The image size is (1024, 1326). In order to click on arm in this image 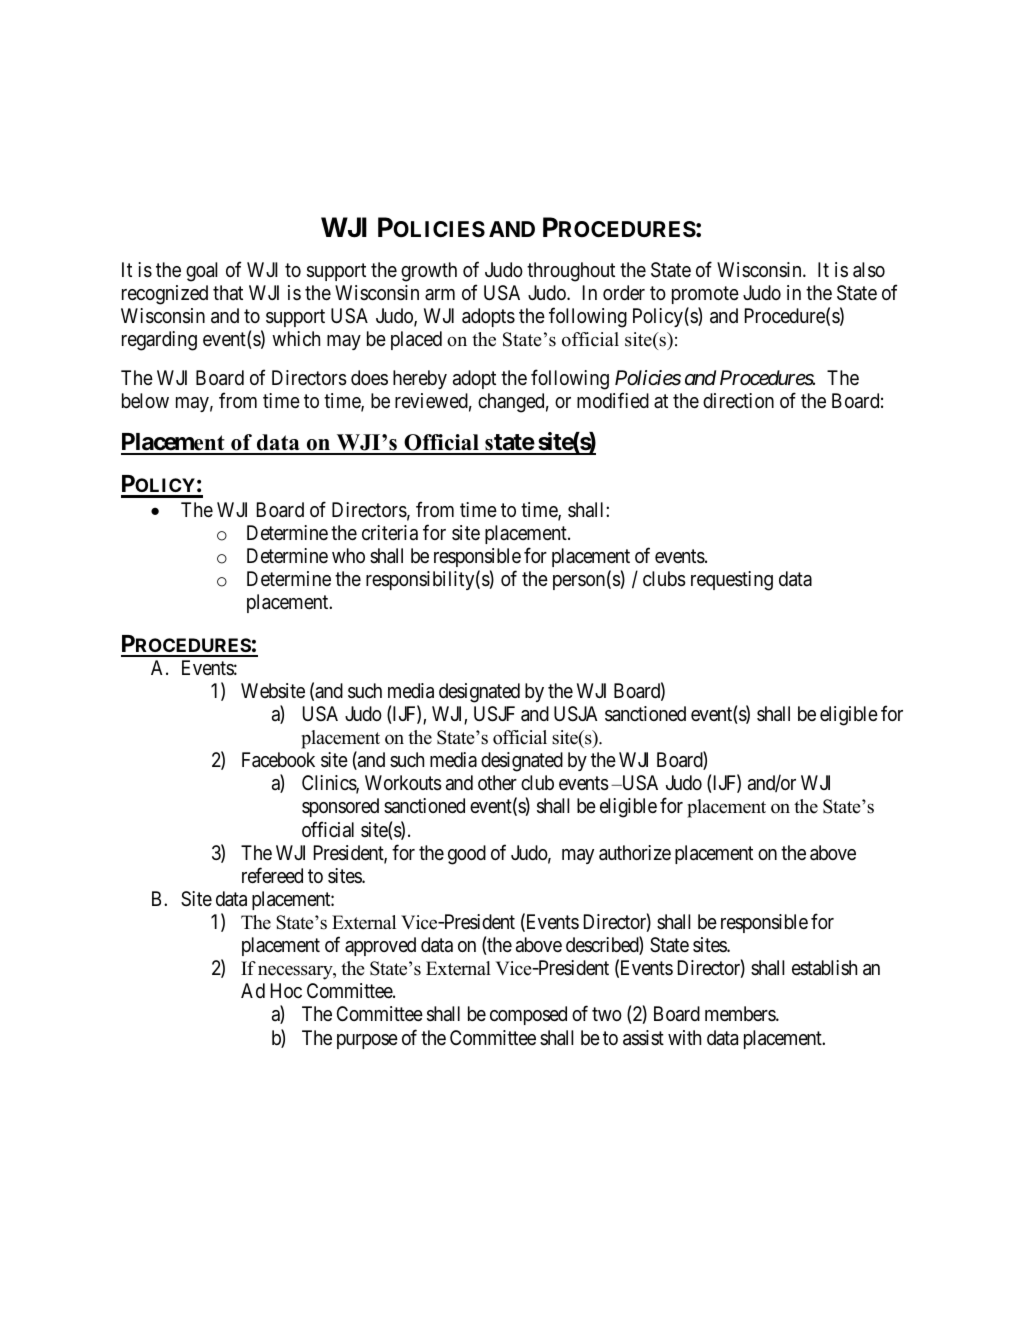, I will do `click(440, 294)`.
